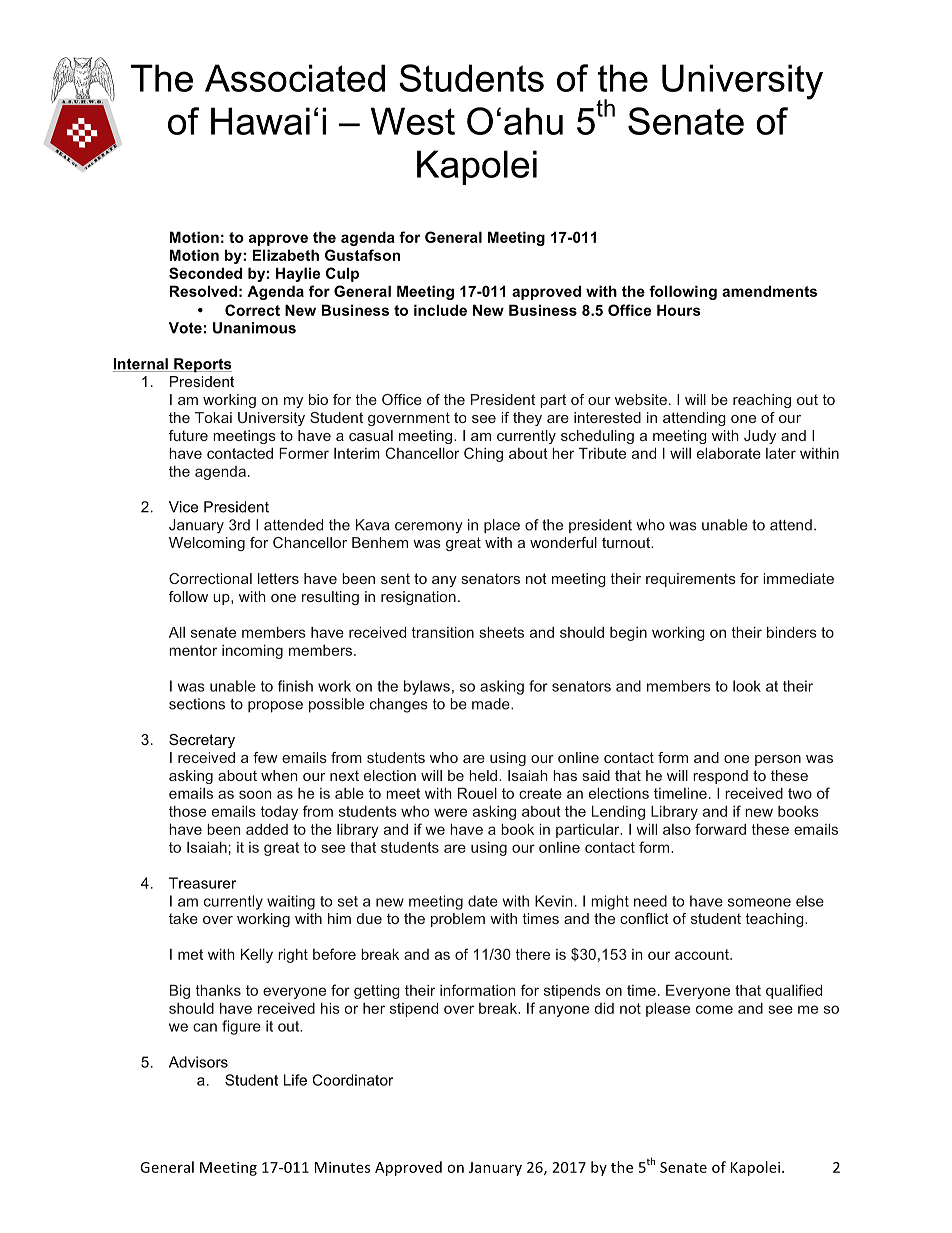  I want to click on Associated, so click(295, 78).
